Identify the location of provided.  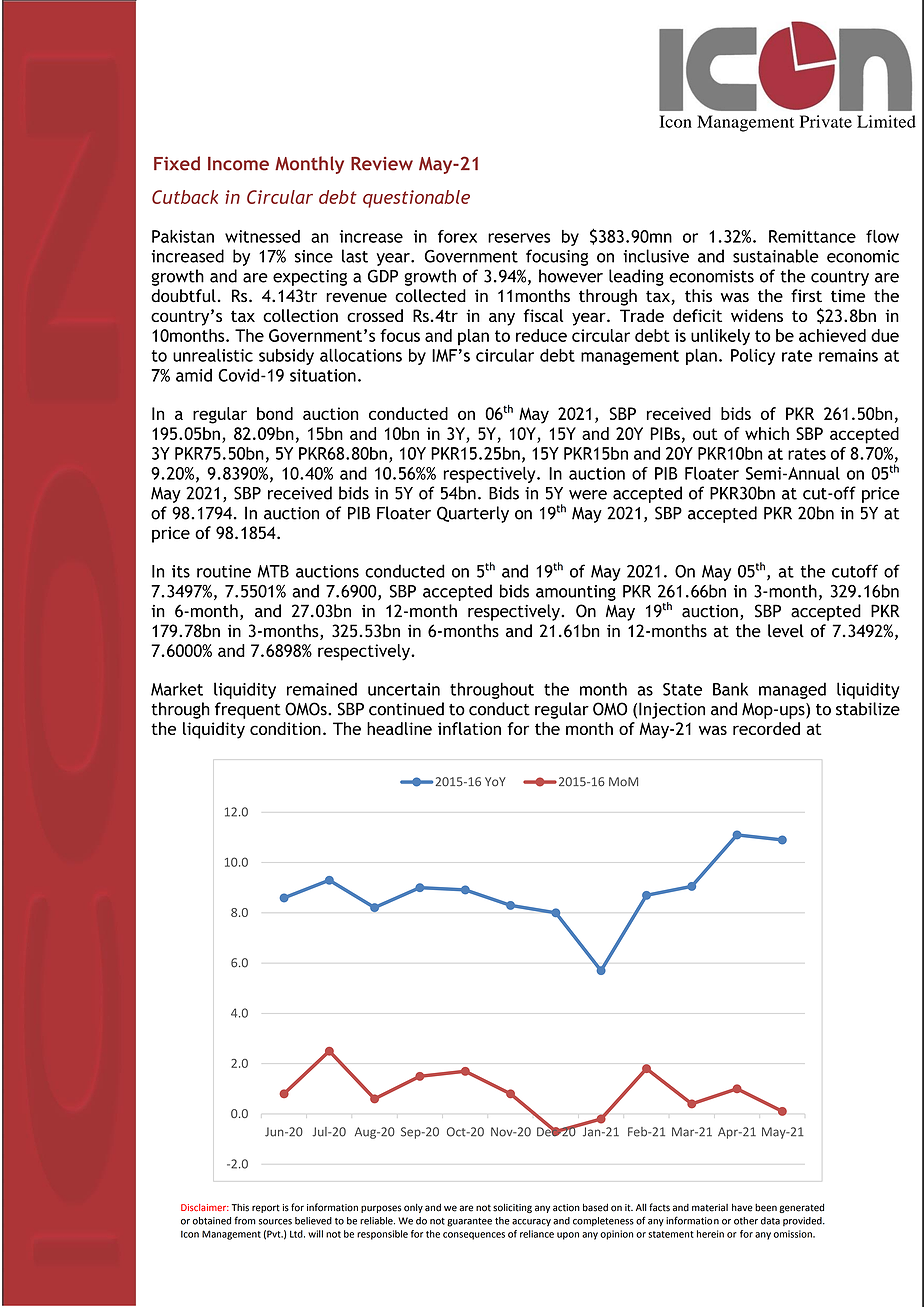
(803, 1221).
